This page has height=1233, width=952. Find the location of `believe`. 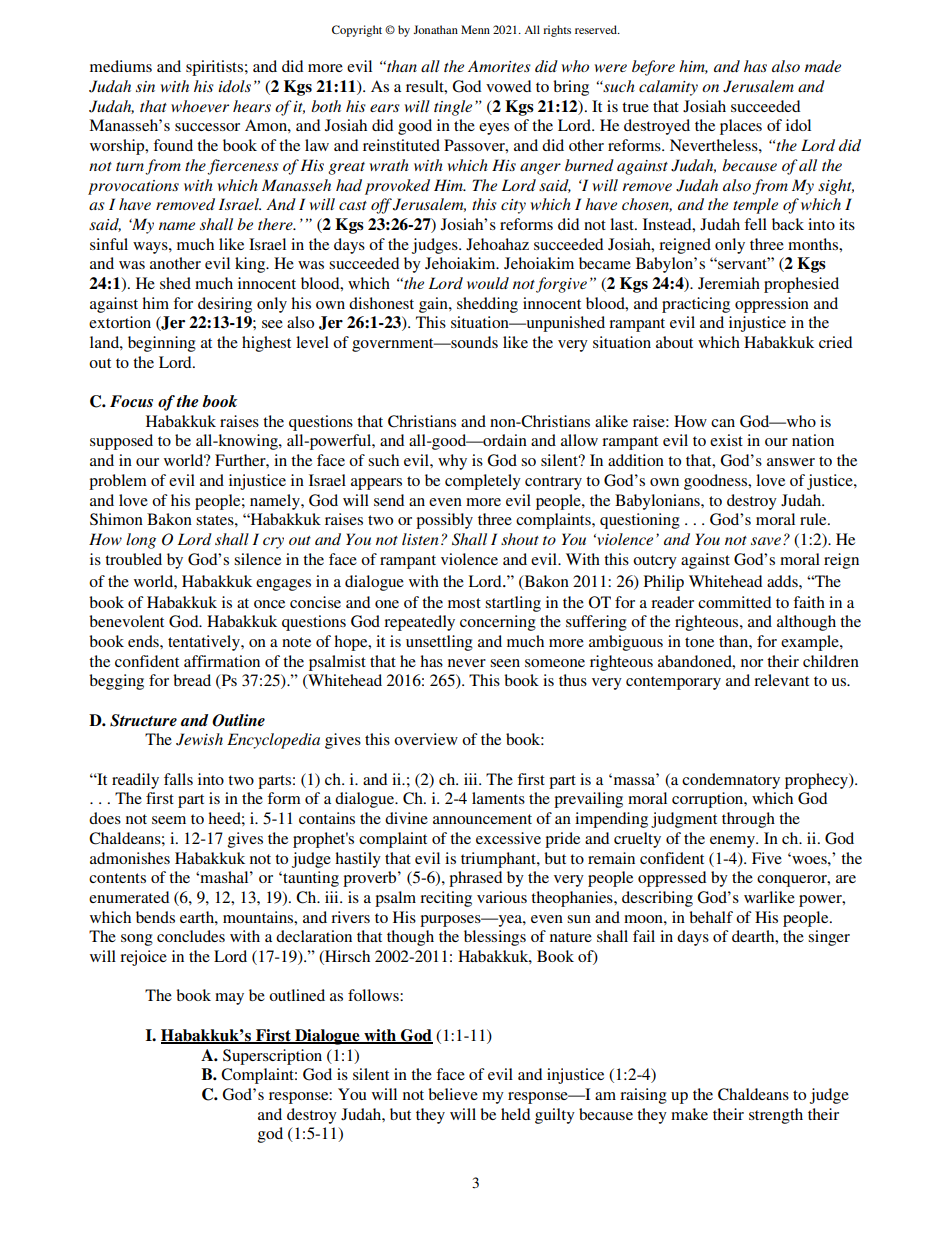

believe is located at coordinates (453, 1094).
